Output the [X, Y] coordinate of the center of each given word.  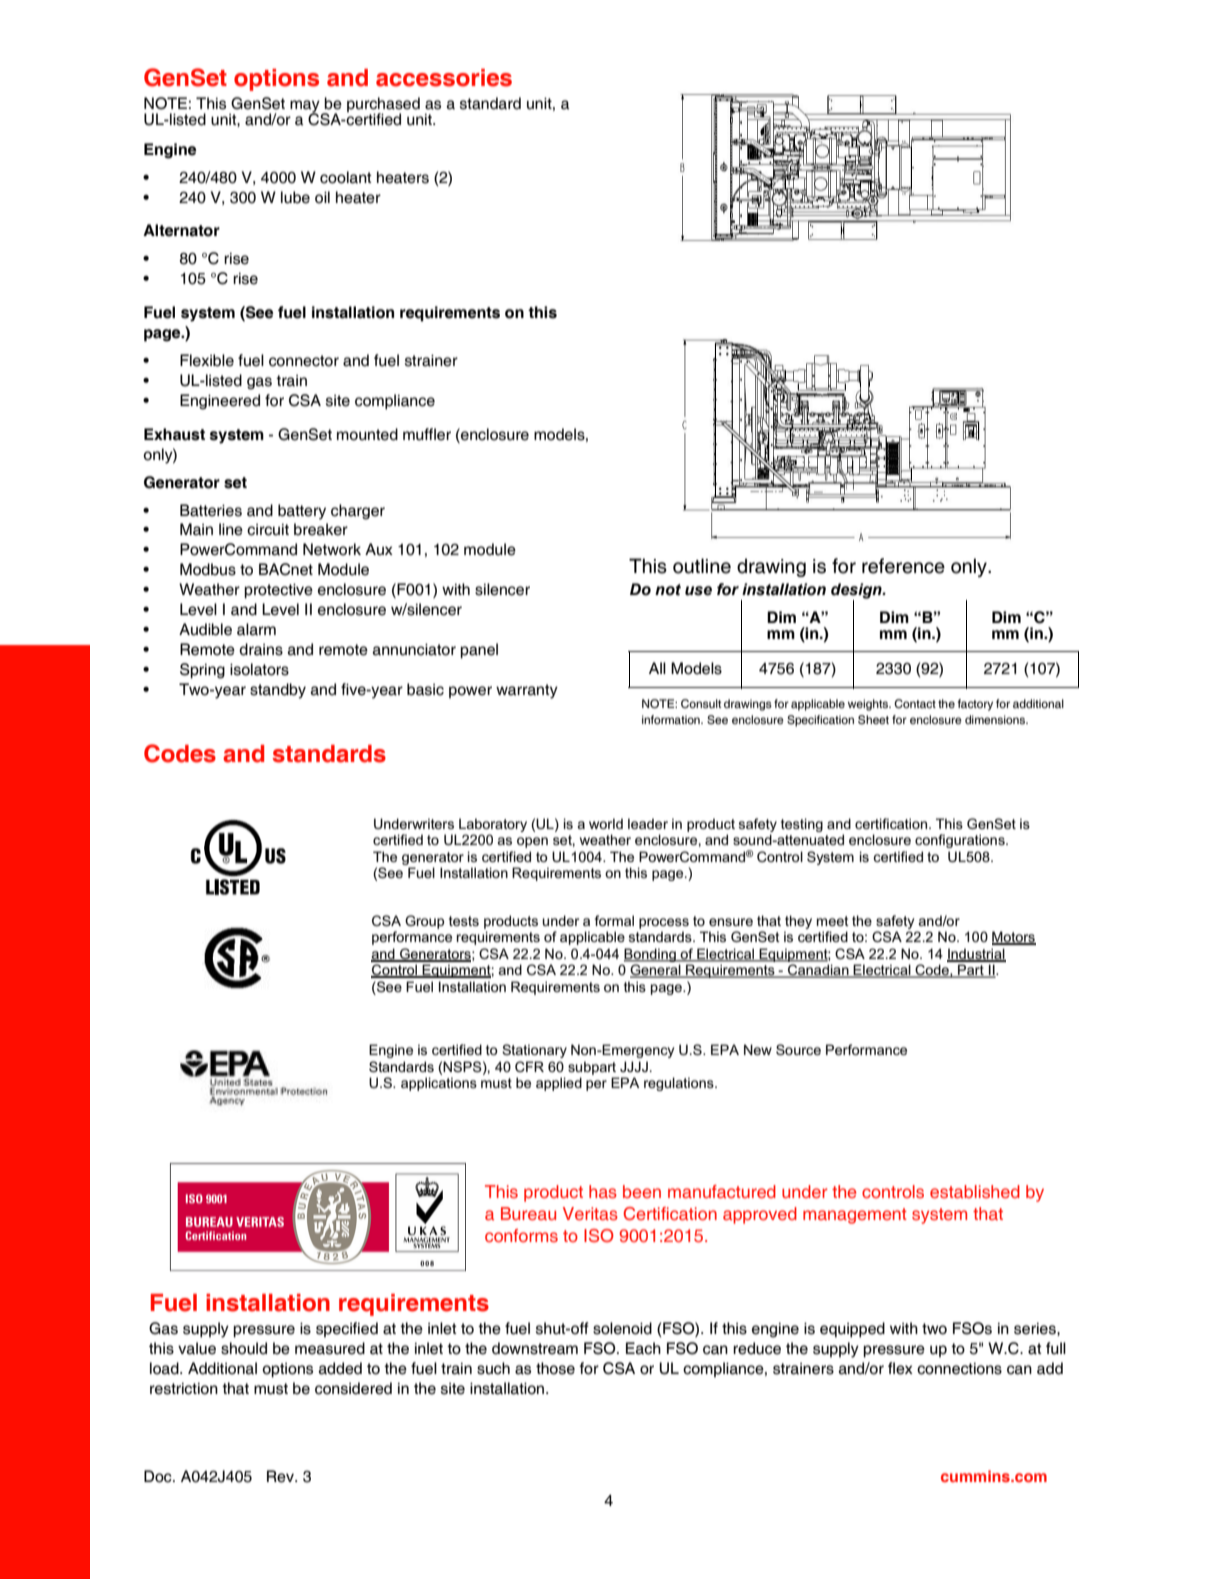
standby [278, 691]
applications [439, 1084]
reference [903, 566]
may [306, 107]
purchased [383, 105]
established [975, 1192]
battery [302, 512]
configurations [961, 841]
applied [559, 1084]
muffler [427, 434]
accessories [444, 78]
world [606, 823]
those [555, 1368]
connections [959, 1369]
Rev [281, 1476]
